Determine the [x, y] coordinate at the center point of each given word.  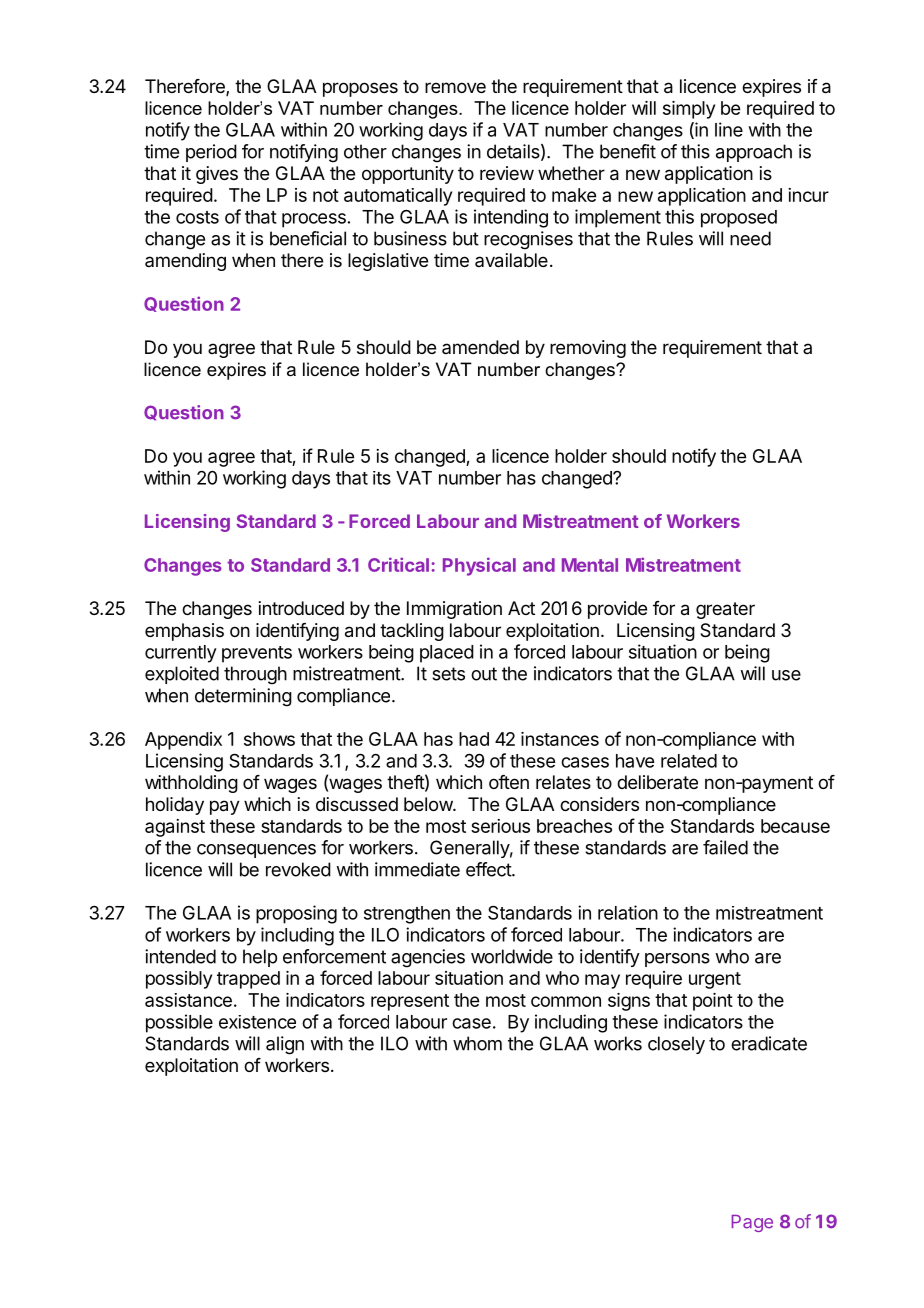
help [260, 958]
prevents [257, 654]
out [484, 674]
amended [480, 347]
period [211, 153]
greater [725, 610]
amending [185, 262]
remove [455, 87]
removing [588, 349]
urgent [715, 980]
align [285, 1045]
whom [477, 1043]
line [729, 129]
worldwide [512, 956]
